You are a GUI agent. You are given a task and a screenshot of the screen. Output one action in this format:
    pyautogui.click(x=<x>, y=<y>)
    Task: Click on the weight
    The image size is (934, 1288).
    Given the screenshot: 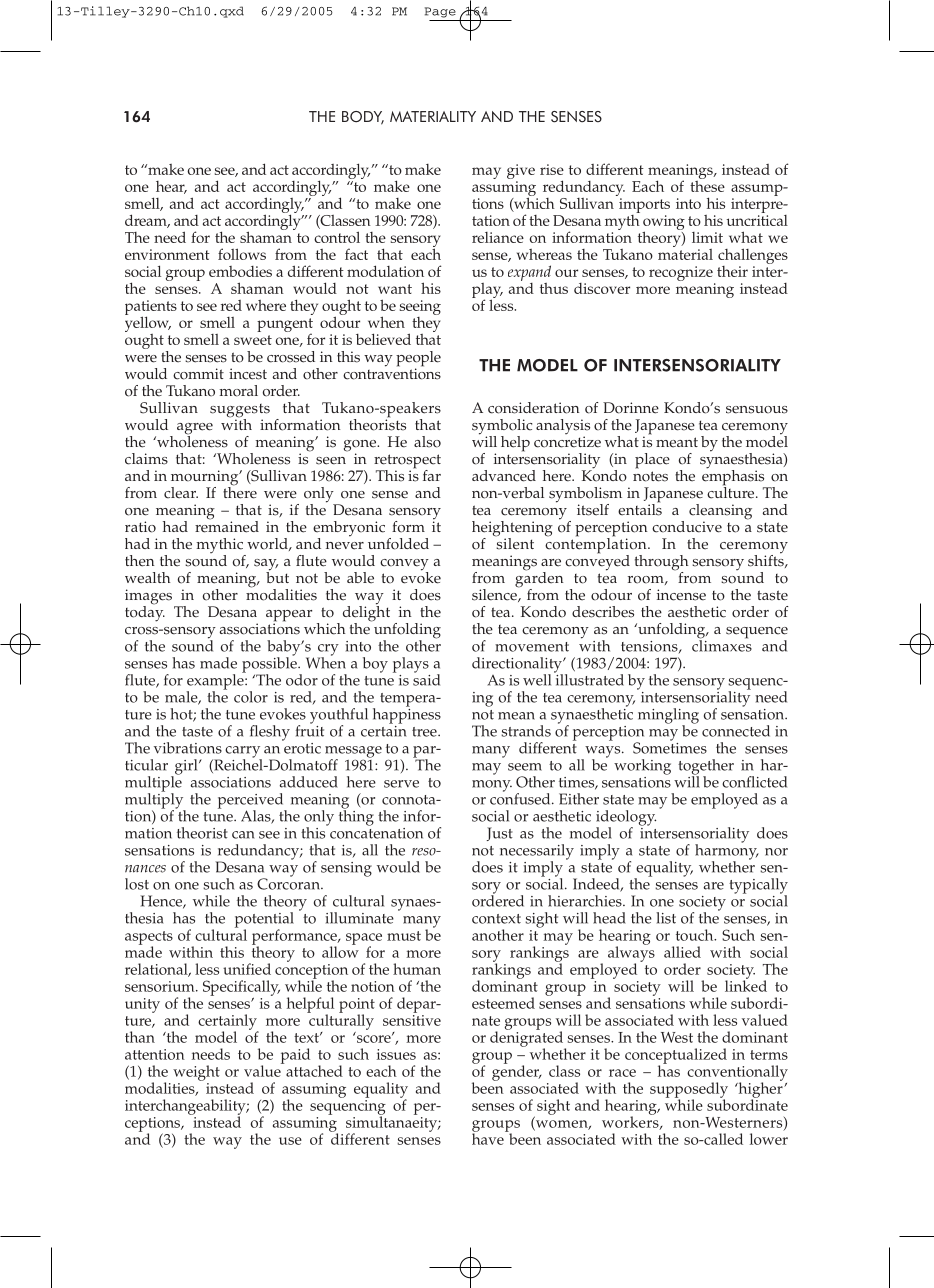 What is the action you would take?
    pyautogui.click(x=196, y=1073)
